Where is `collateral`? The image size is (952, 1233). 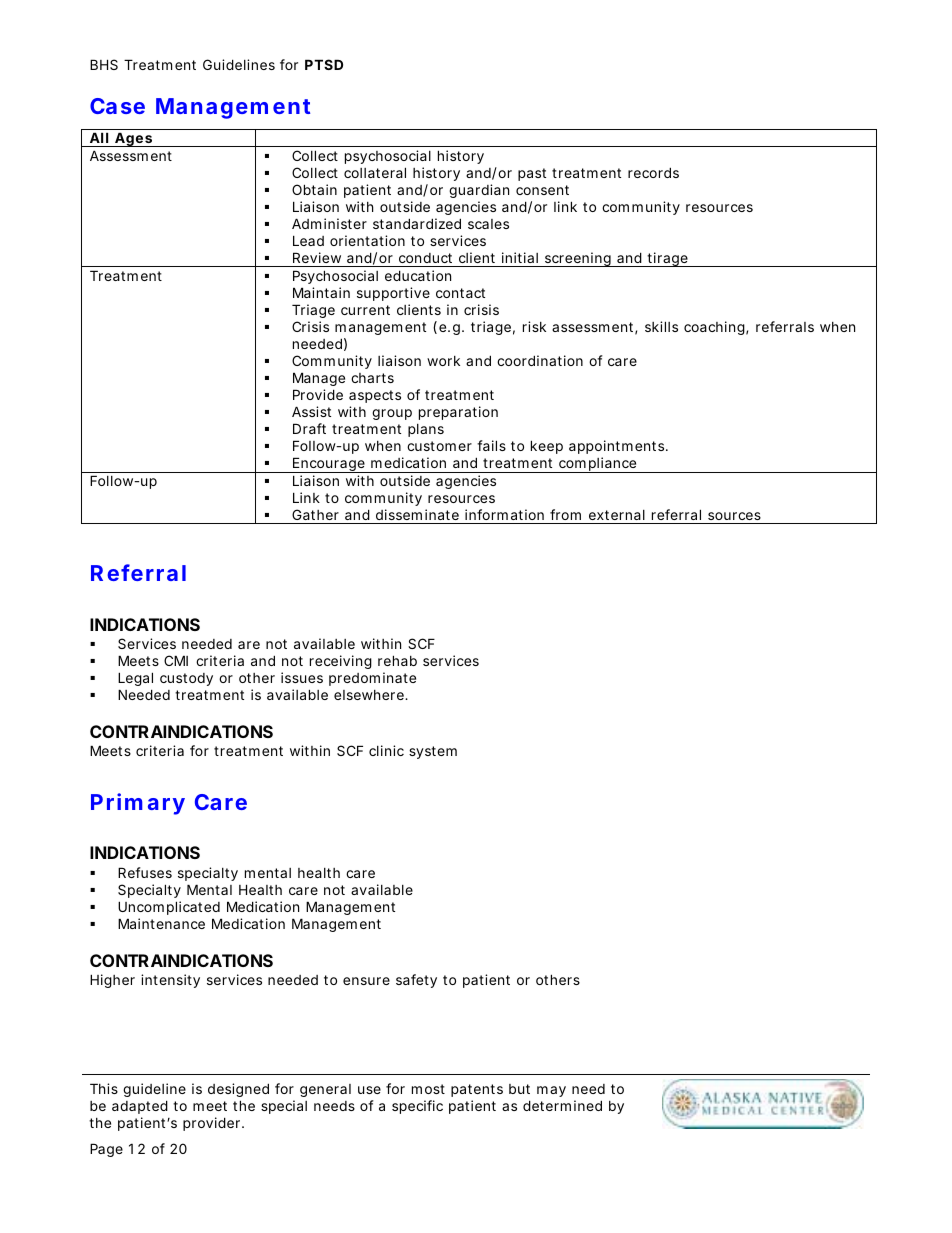 collateral is located at coordinates (375, 172).
